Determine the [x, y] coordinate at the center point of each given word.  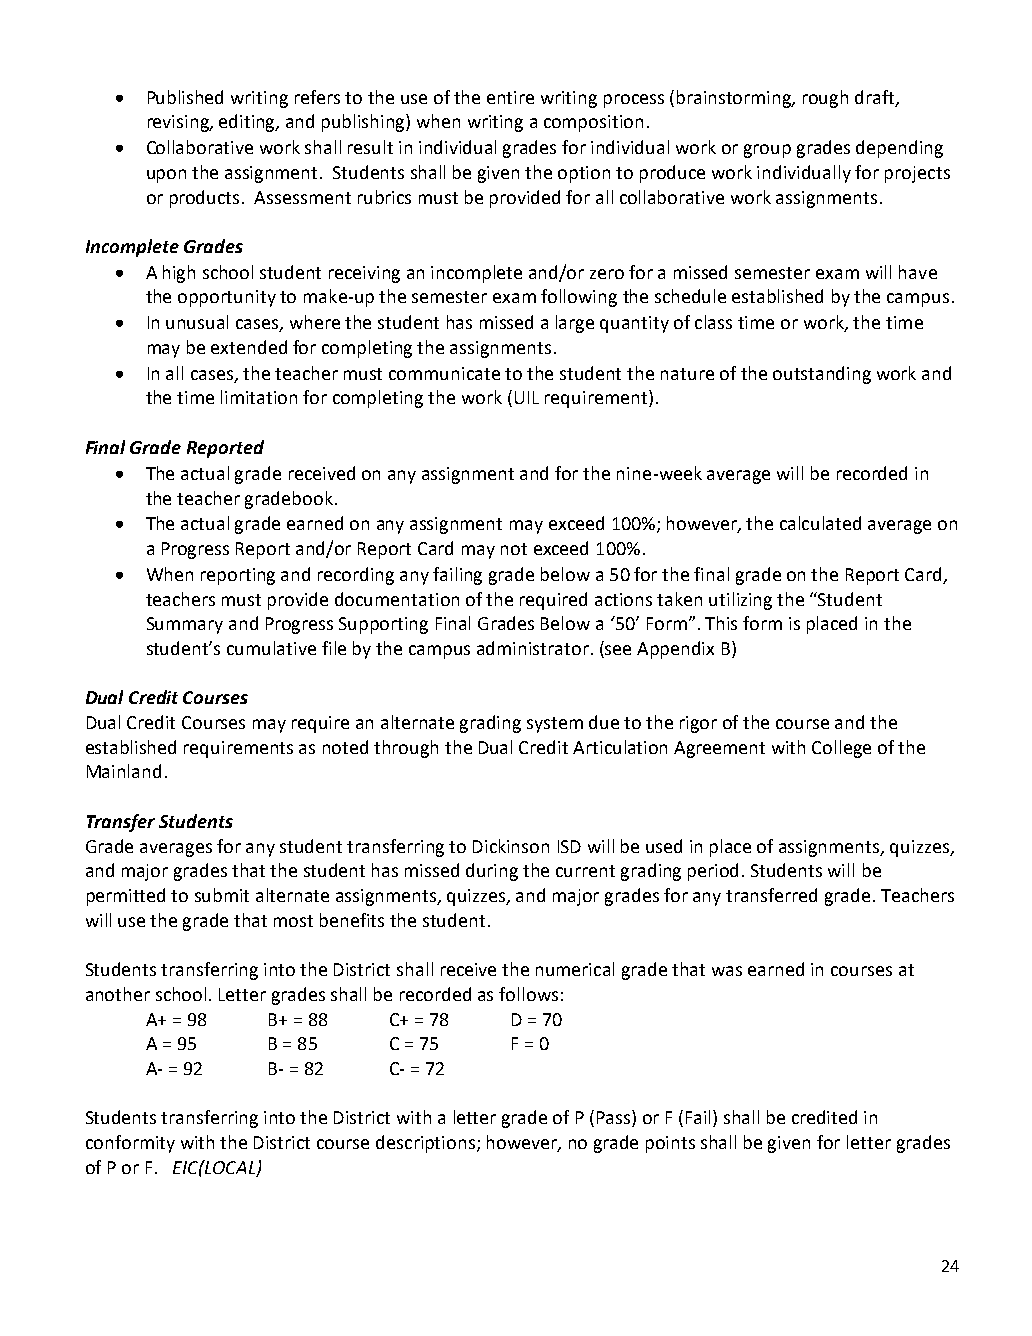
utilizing [740, 601]
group [767, 151]
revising [179, 123]
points [670, 1144]
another [118, 994]
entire [510, 97]
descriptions [427, 1144]
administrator [533, 648]
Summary [185, 625]
